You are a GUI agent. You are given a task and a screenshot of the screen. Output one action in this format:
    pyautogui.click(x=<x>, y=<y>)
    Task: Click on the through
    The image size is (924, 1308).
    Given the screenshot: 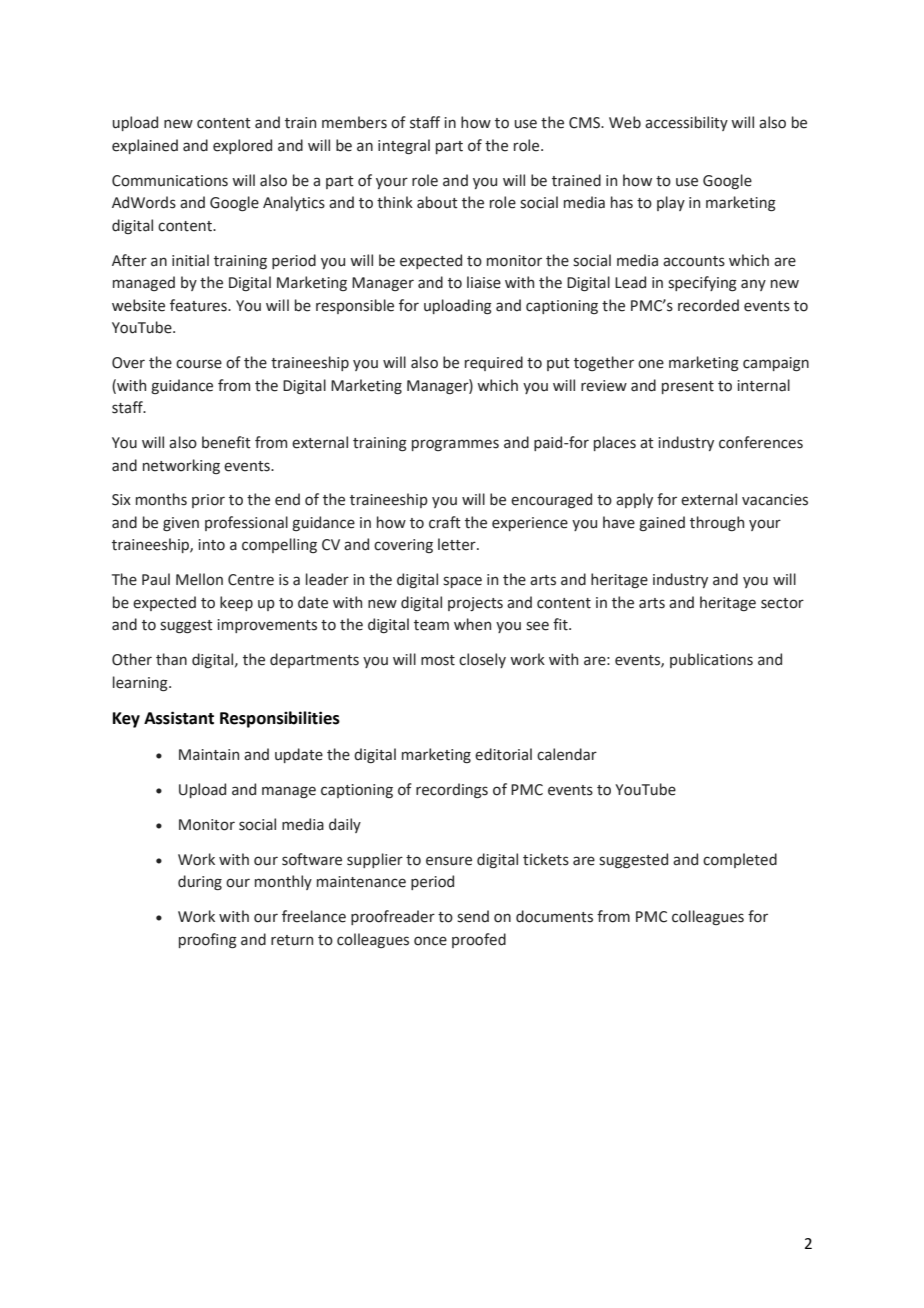 What is the action you would take?
    pyautogui.click(x=717, y=523)
